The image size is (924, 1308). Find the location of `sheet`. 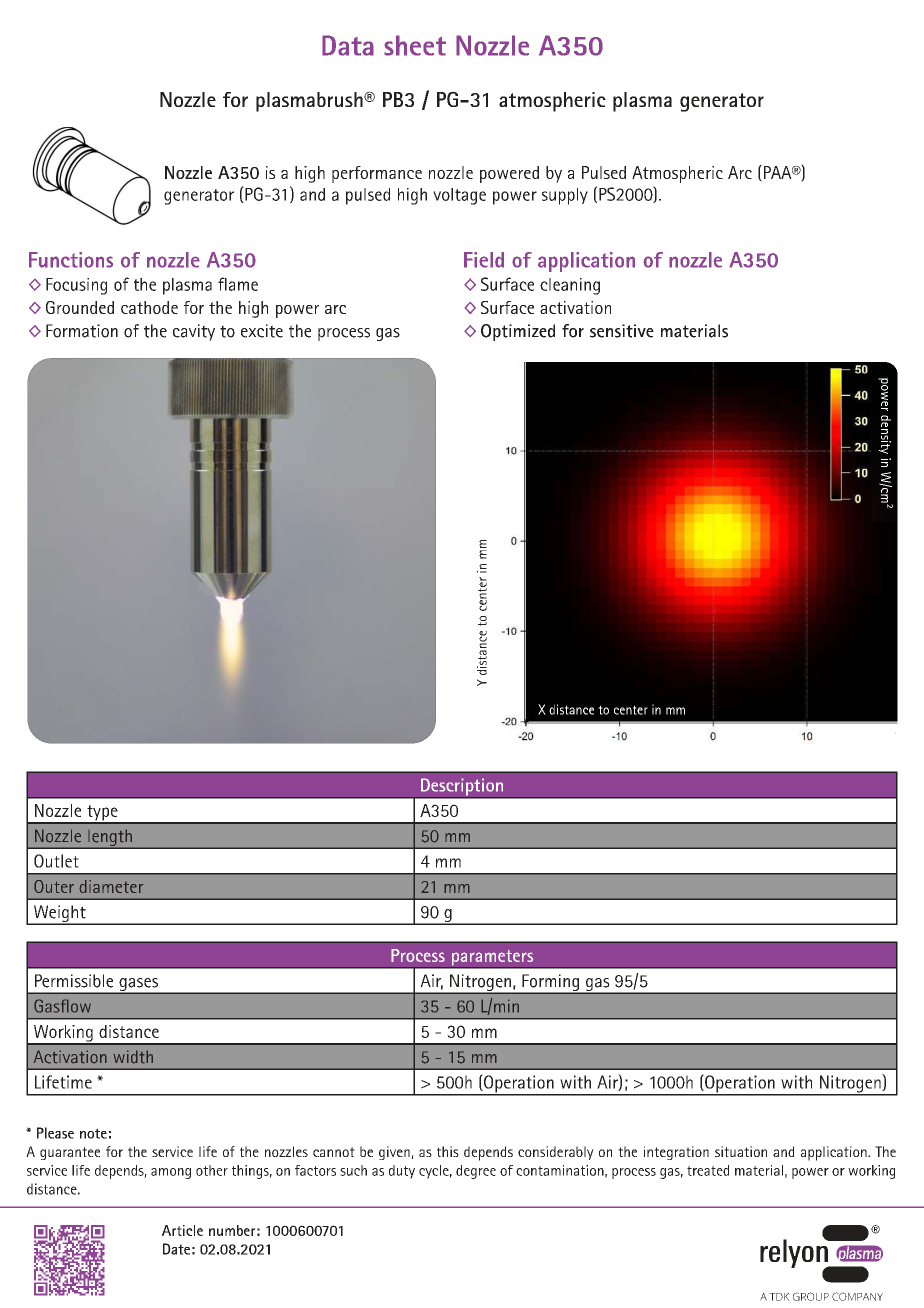

sheet is located at coordinates (415, 45).
